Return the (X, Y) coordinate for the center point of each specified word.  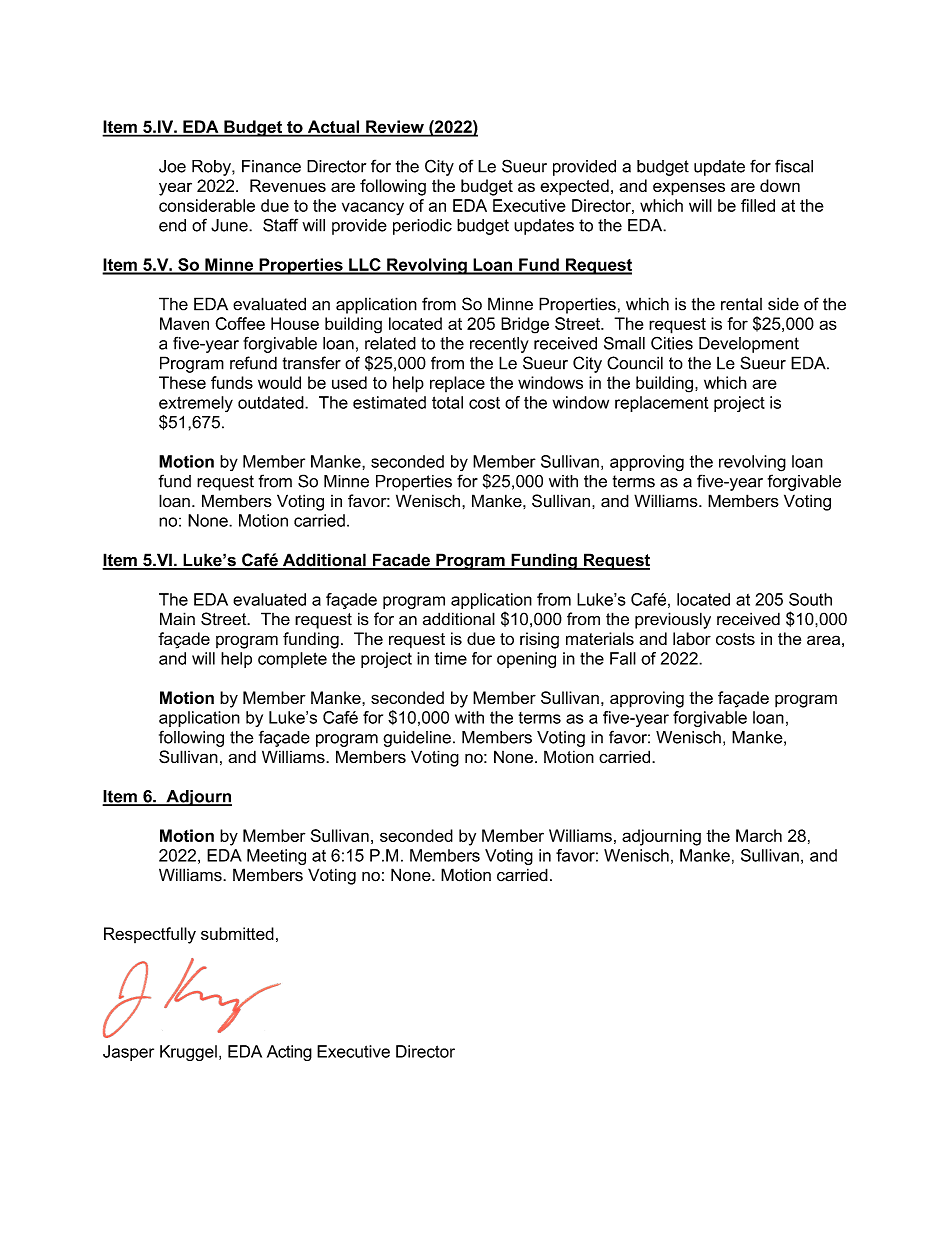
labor (692, 638)
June (230, 225)
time (451, 658)
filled (758, 205)
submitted (237, 933)
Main (177, 619)
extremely (196, 404)
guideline (417, 739)
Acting (289, 1053)
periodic (422, 227)
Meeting (276, 857)
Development (749, 345)
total (447, 402)
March (759, 835)
